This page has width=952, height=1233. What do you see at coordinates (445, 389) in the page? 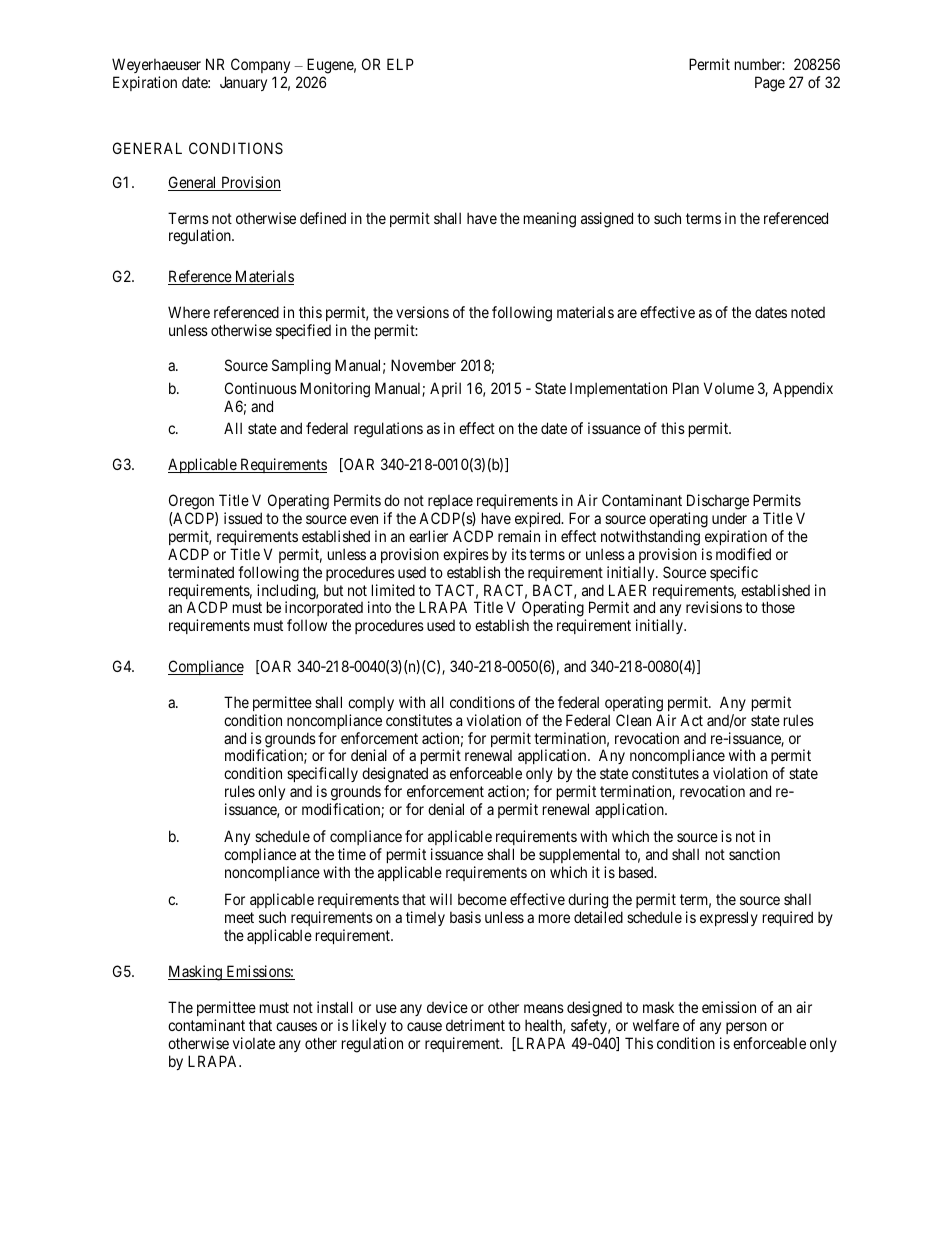
I see `April` at bounding box center [445, 389].
